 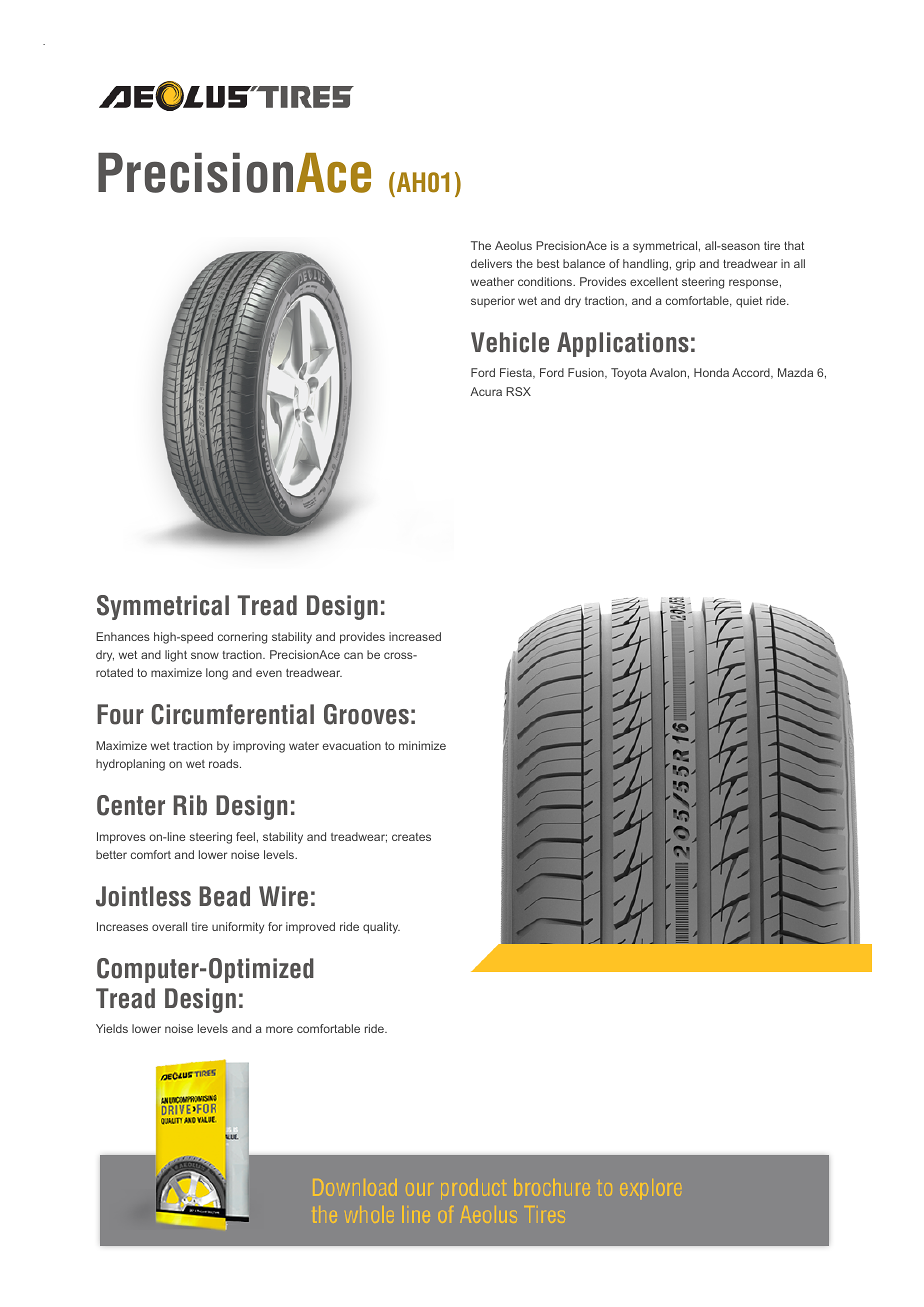 I want to click on Accord, so click(x=752, y=373).
